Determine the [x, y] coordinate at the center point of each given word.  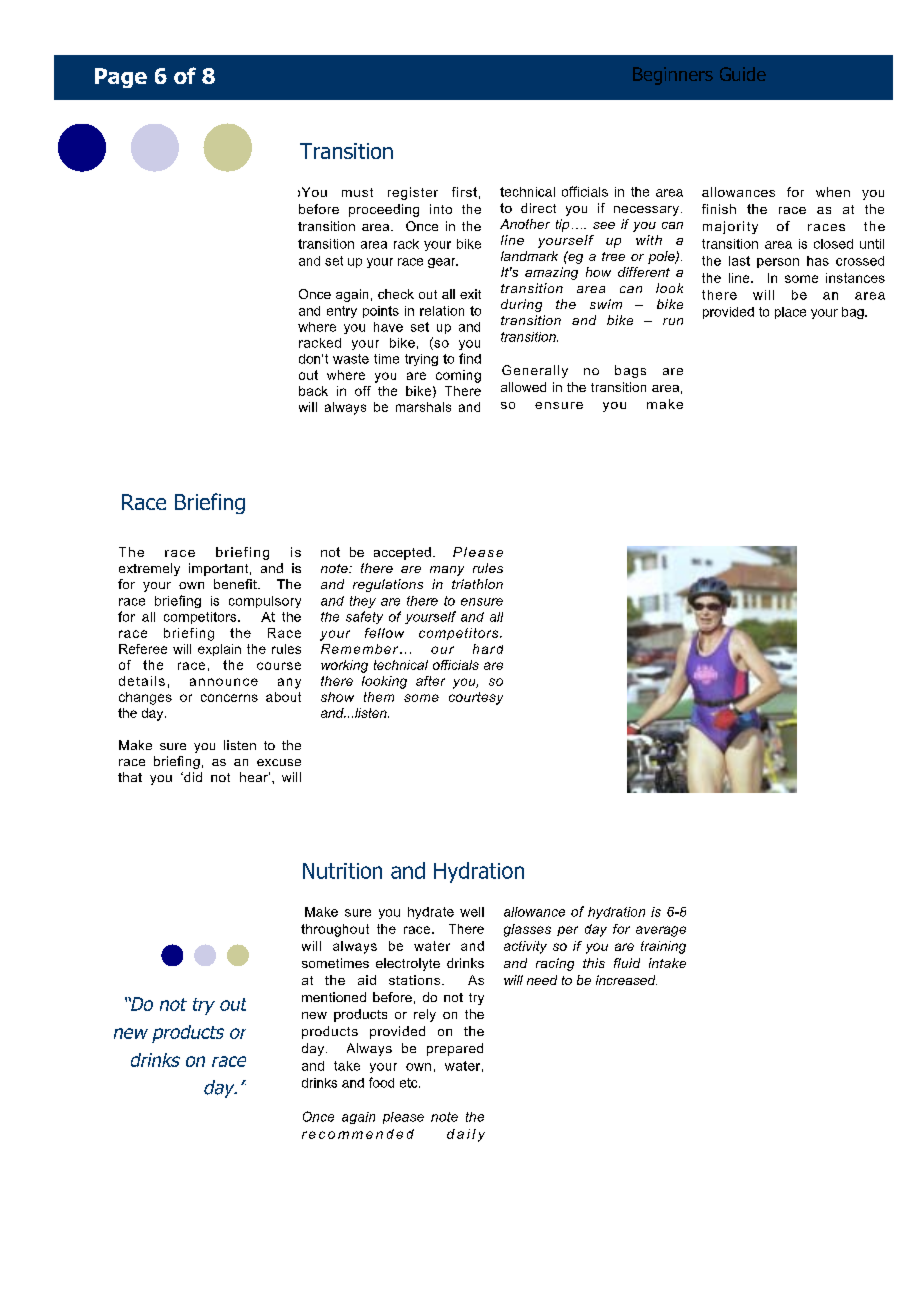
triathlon [477, 584]
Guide [743, 74]
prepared [455, 1049]
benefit [236, 584]
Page [121, 78]
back [313, 391]
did [192, 777]
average [661, 931]
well [472, 912]
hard [488, 649]
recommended [358, 1134]
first [464, 192]
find [470, 358]
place [790, 313]
